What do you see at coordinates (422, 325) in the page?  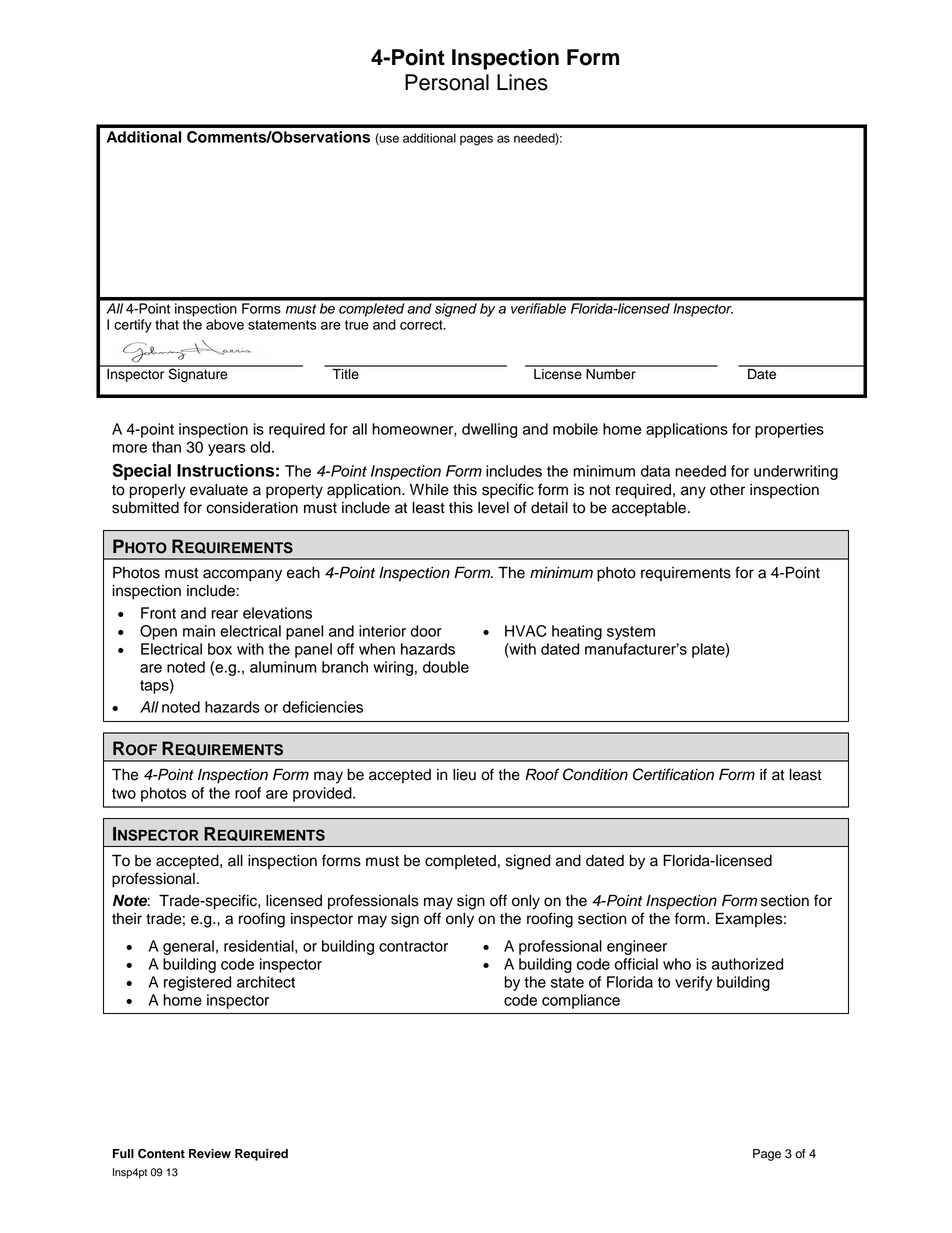 I see `correct` at bounding box center [422, 325].
